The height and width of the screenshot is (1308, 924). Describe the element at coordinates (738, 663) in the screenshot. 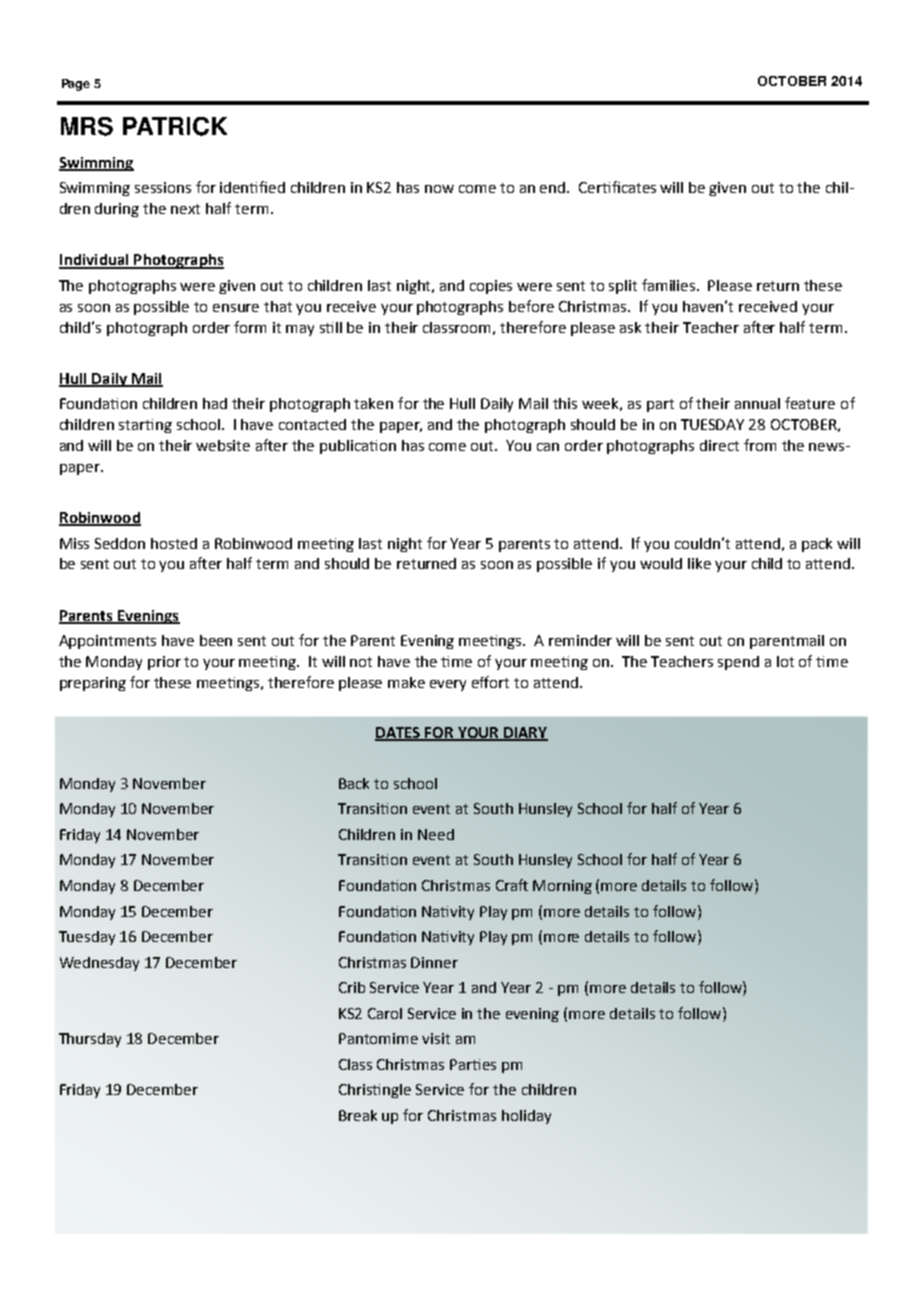

I see `spend` at that location.
